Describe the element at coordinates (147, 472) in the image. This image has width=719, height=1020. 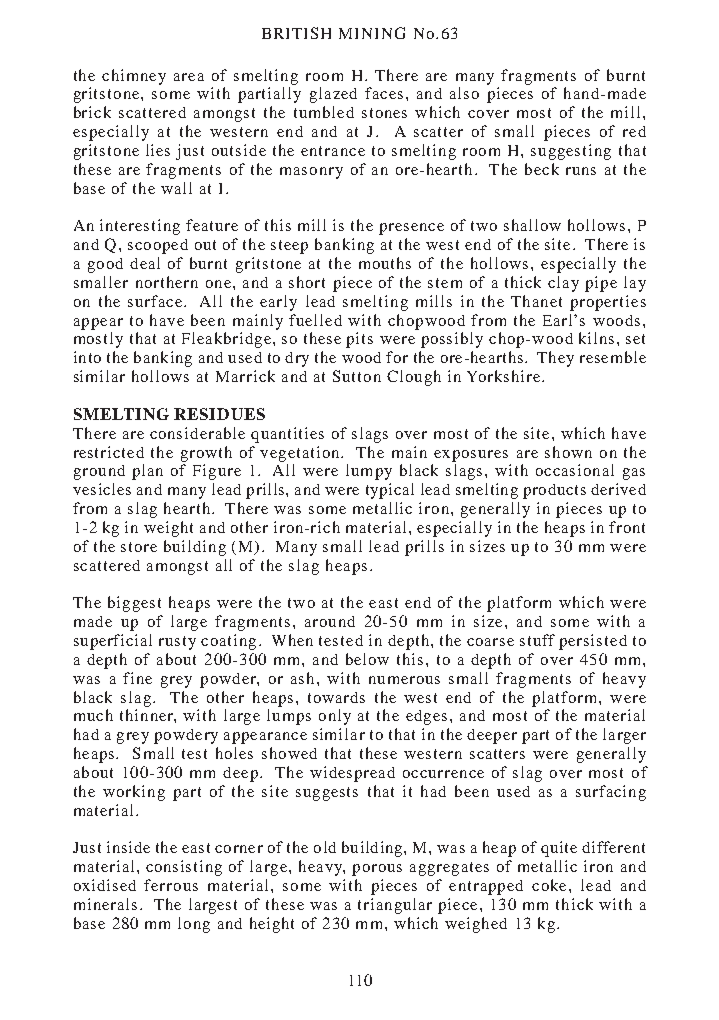
I see `plan` at that location.
